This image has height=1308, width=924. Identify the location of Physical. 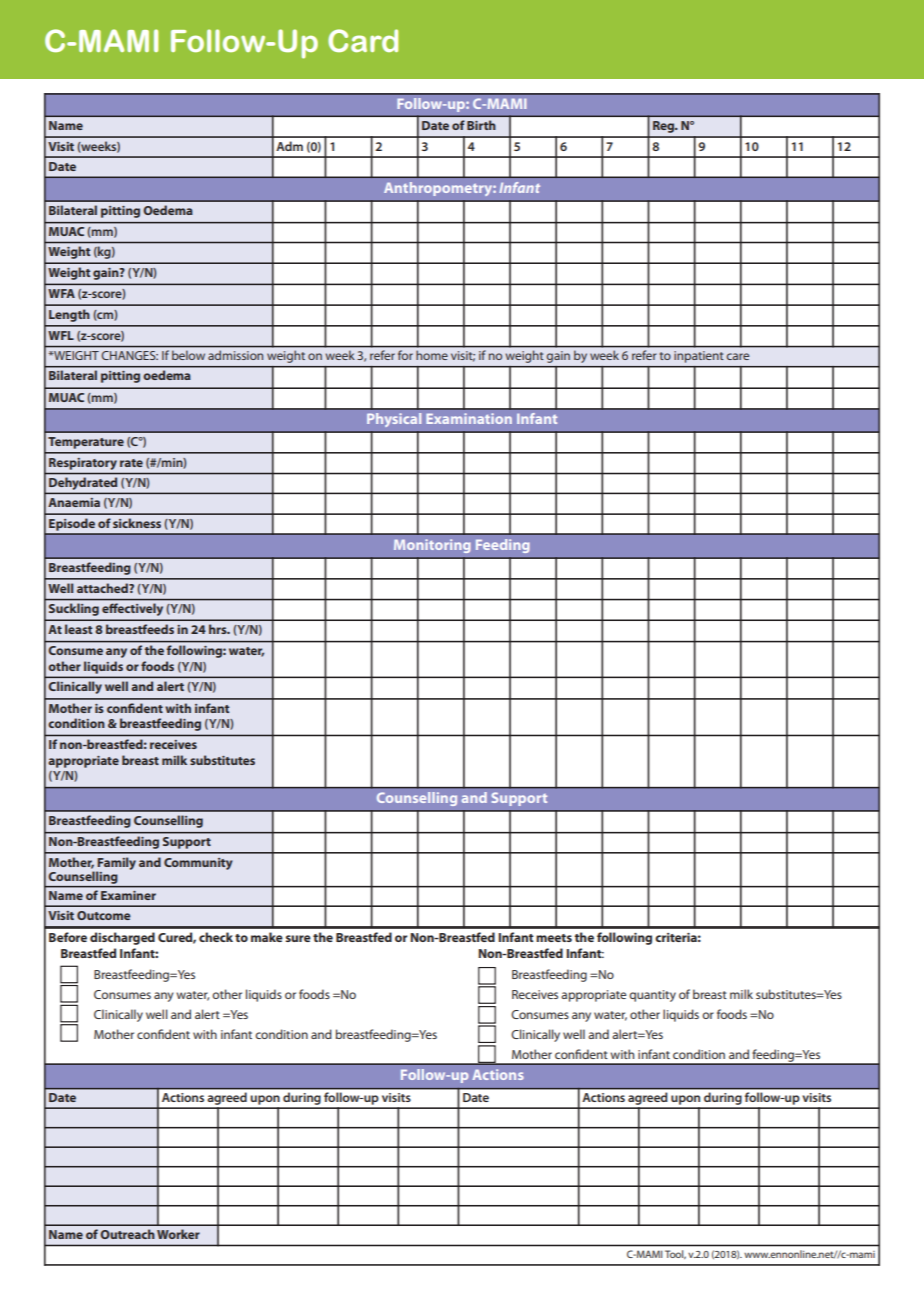
(394, 420).
